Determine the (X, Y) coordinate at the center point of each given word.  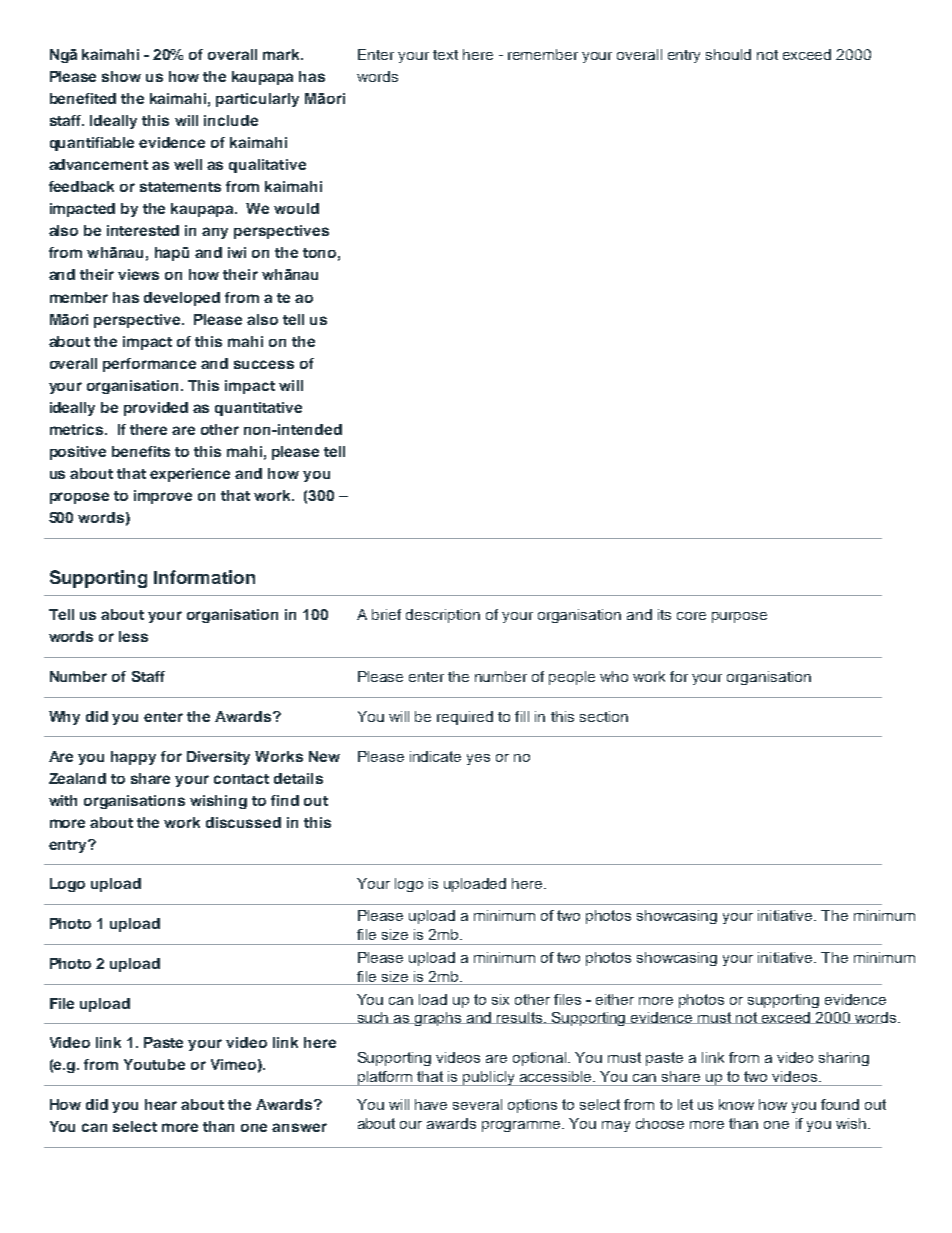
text (445, 55)
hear (161, 1104)
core (691, 616)
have (431, 1104)
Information (204, 577)
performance (149, 365)
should (728, 54)
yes (478, 759)
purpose (739, 617)
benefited (83, 98)
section (604, 716)
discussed (243, 822)
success (264, 364)
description (443, 616)
